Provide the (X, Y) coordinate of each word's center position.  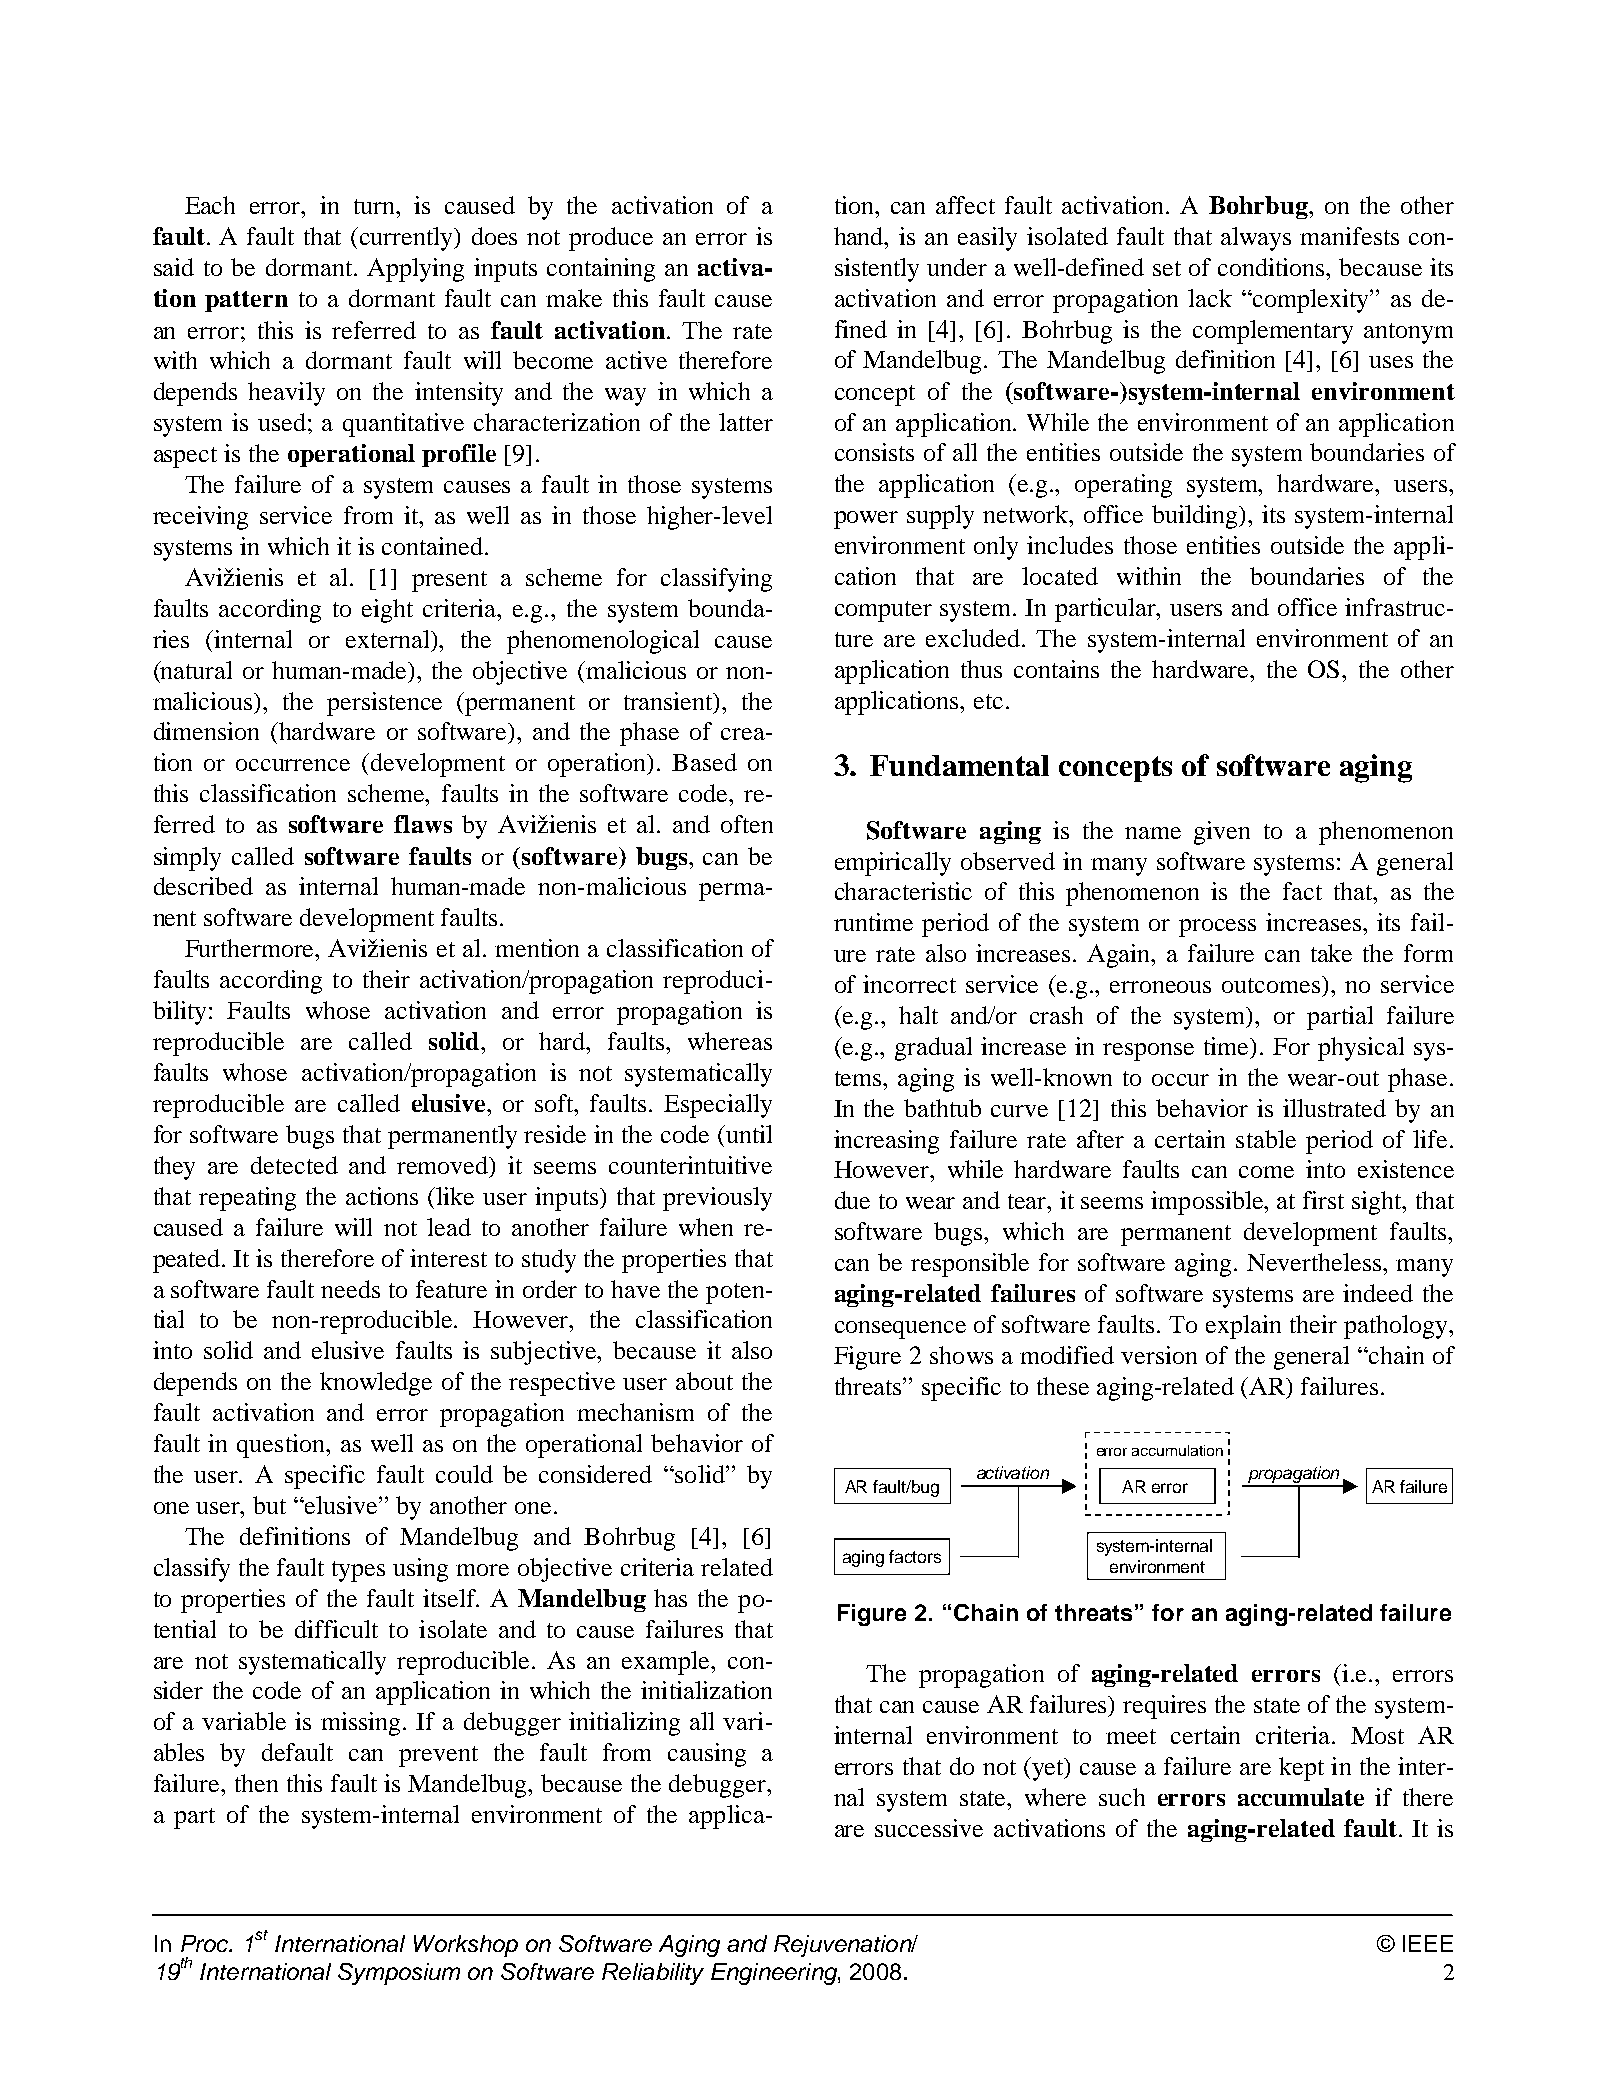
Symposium (399, 1974)
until (747, 1134)
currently (408, 239)
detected (294, 1165)
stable (1266, 1139)
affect (965, 205)
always (1256, 239)
